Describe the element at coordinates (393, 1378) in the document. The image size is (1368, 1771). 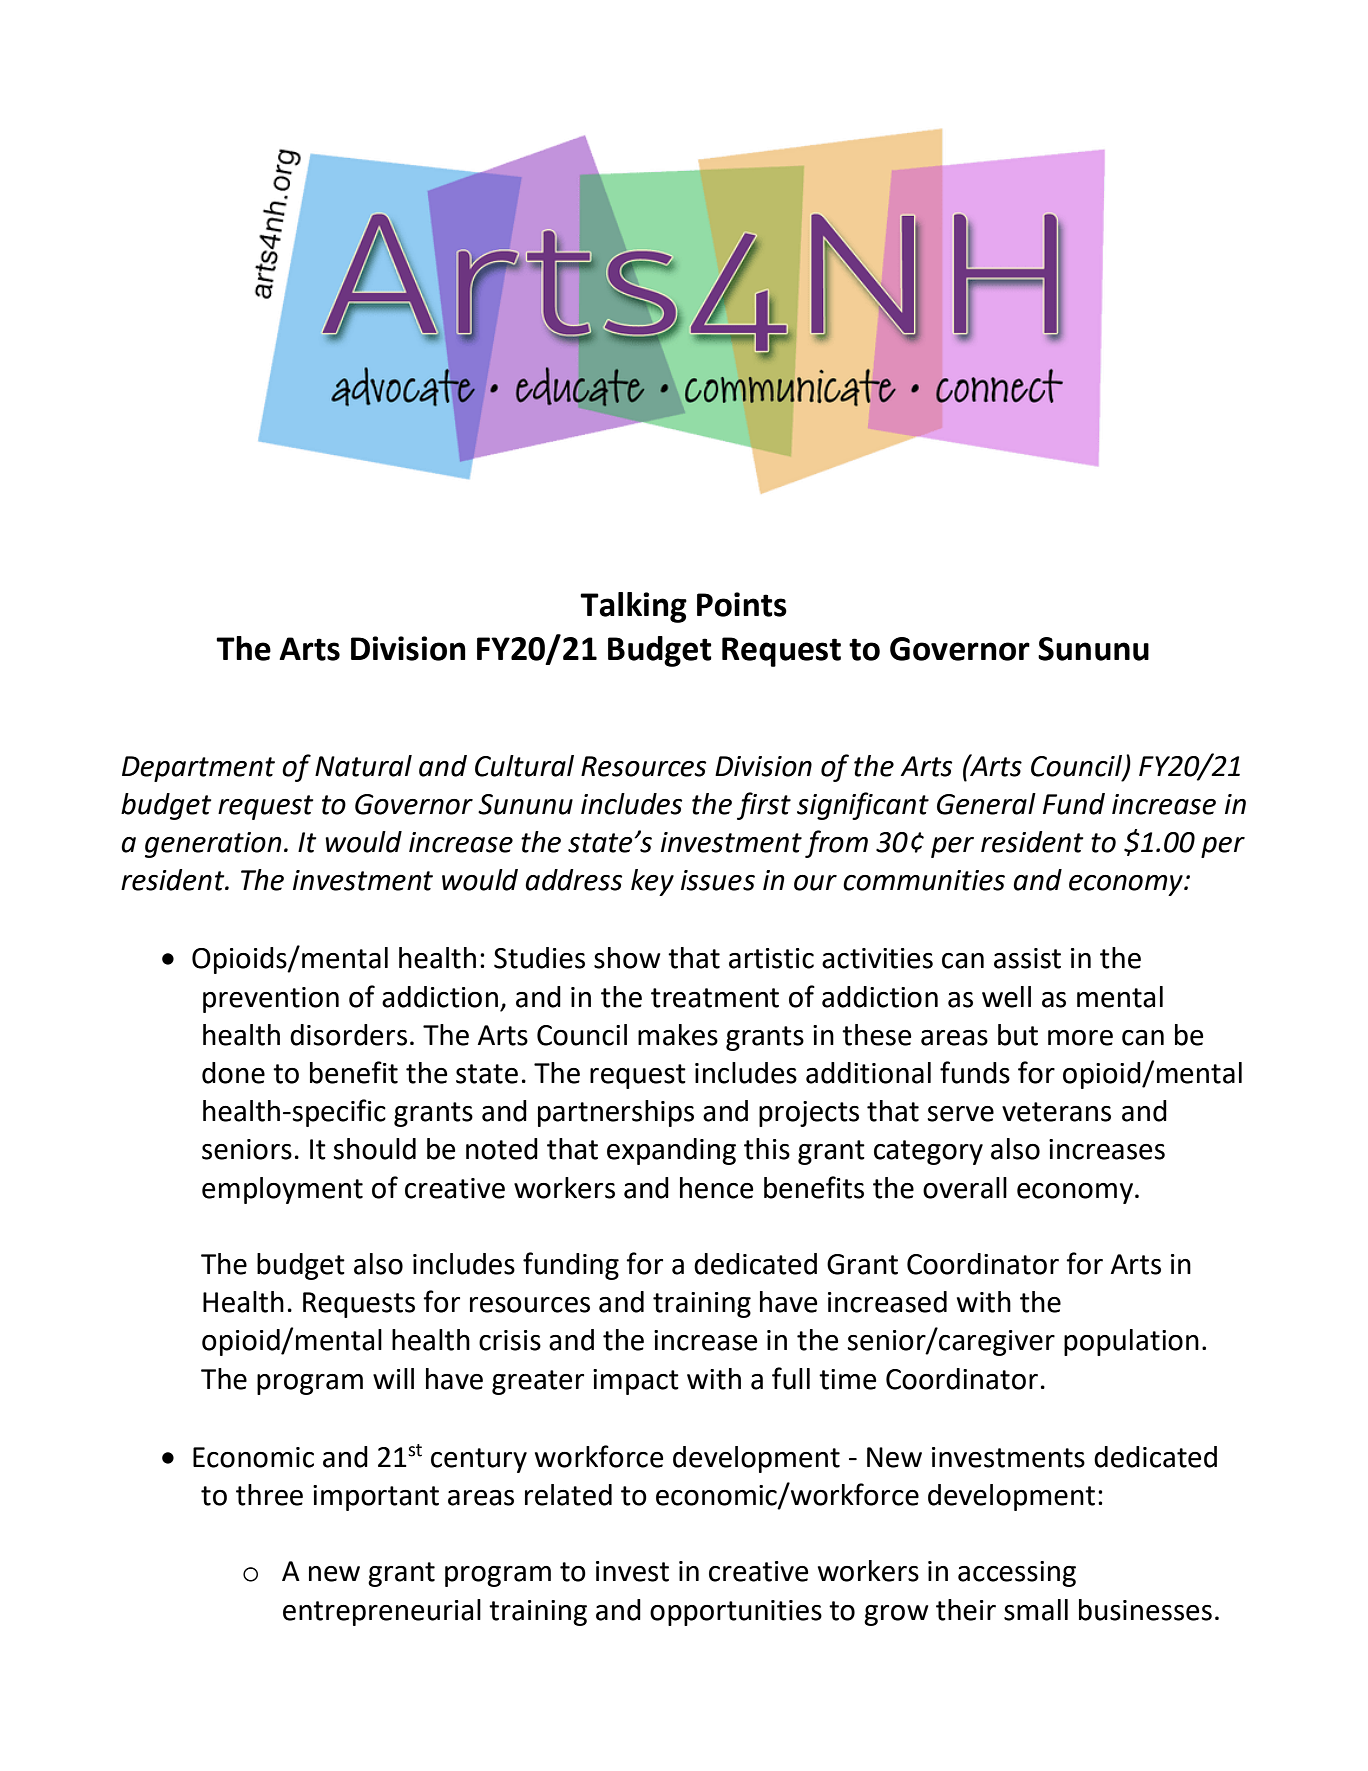
I see `will` at that location.
